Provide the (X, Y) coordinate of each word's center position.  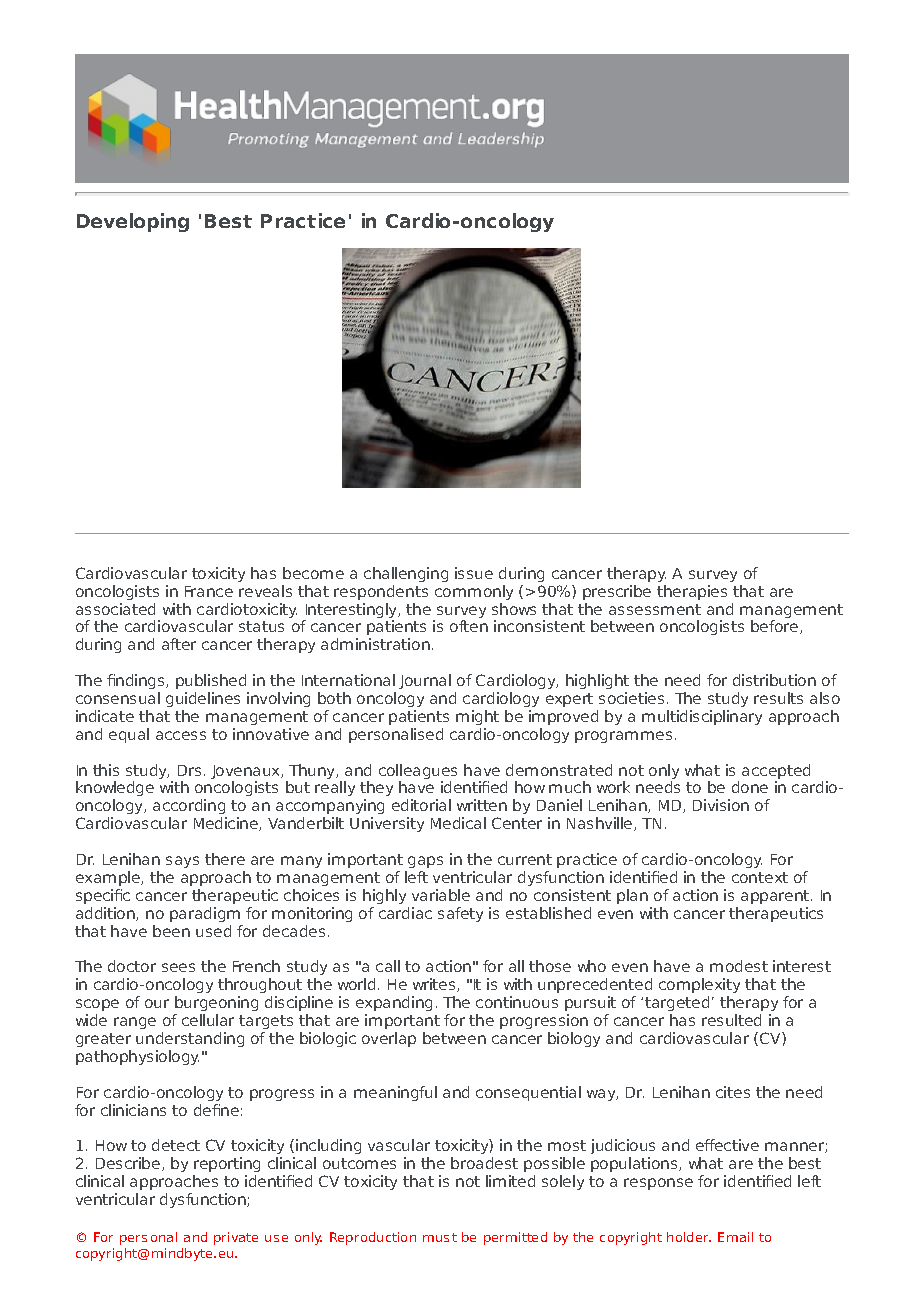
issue (474, 573)
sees (178, 967)
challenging (406, 574)
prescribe (617, 592)
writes (435, 985)
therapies (692, 592)
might (477, 717)
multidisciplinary (702, 717)
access (181, 735)
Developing (133, 222)
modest (739, 966)
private (236, 1238)
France (209, 591)
